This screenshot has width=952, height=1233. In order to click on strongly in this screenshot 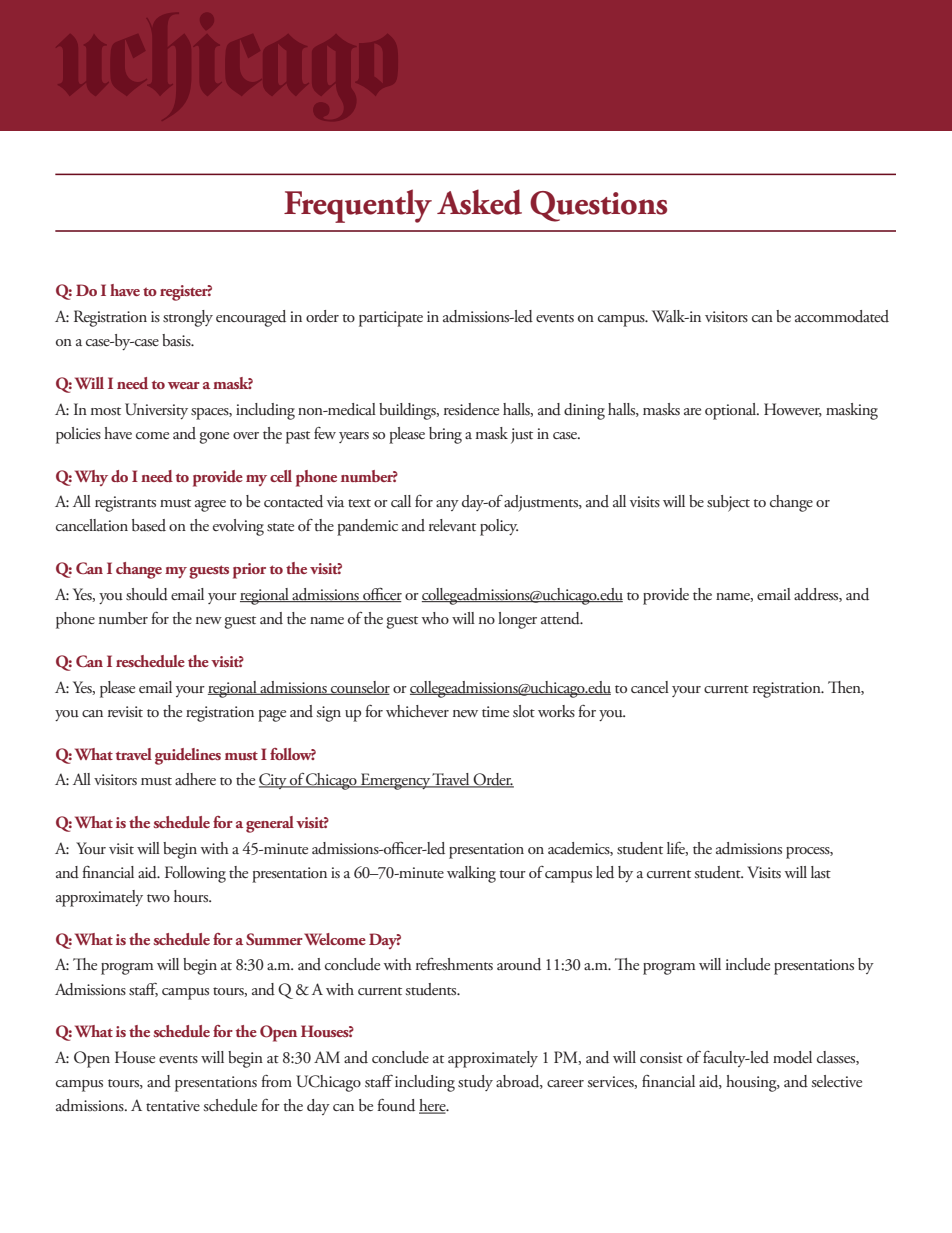, I will do `click(188, 318)`.
